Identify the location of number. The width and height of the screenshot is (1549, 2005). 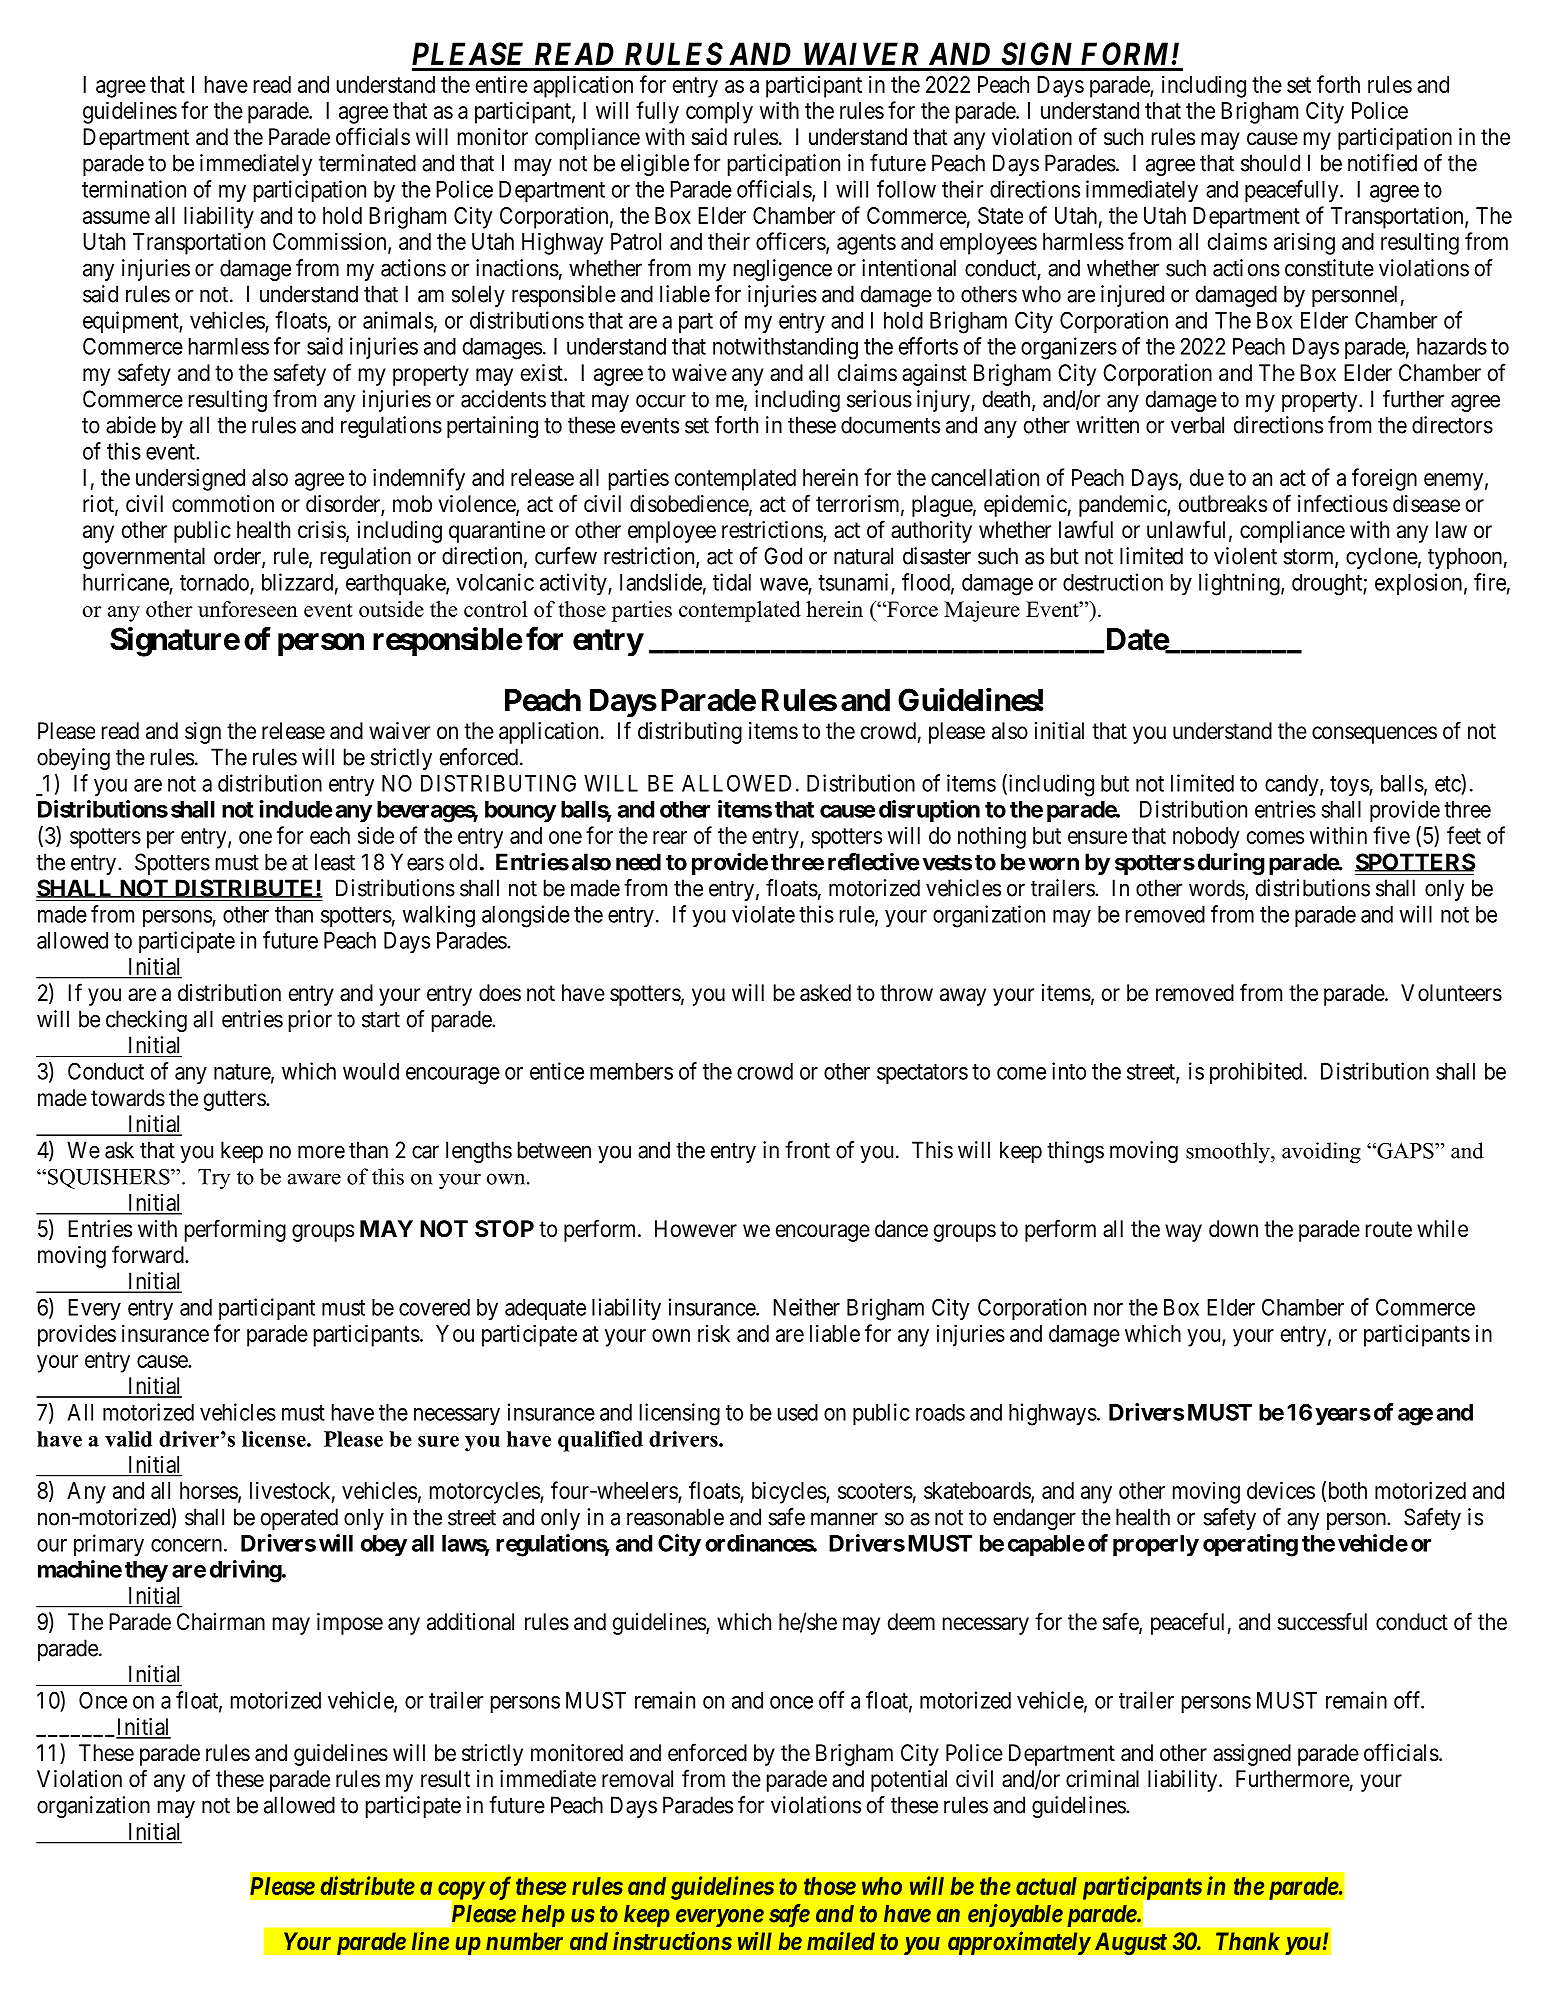
(524, 1941).
